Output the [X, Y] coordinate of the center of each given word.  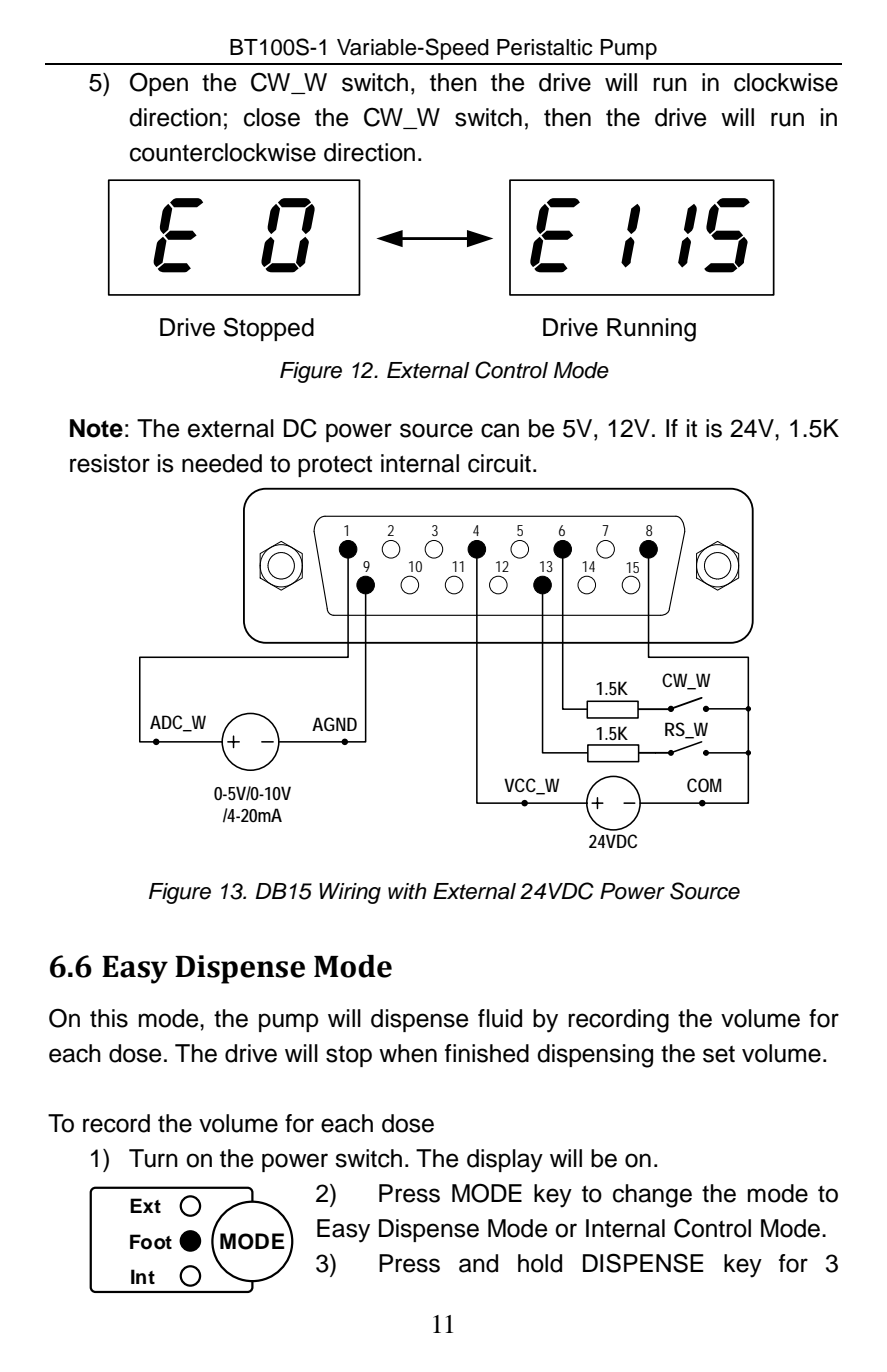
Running [651, 330]
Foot [151, 1242]
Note [96, 428]
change [652, 1196]
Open [159, 84]
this [109, 1018]
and [478, 1263]
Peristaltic [544, 47]
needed [222, 463]
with [407, 891]
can [500, 430]
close [272, 117]
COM [704, 785]
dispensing [595, 1056]
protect [335, 466]
